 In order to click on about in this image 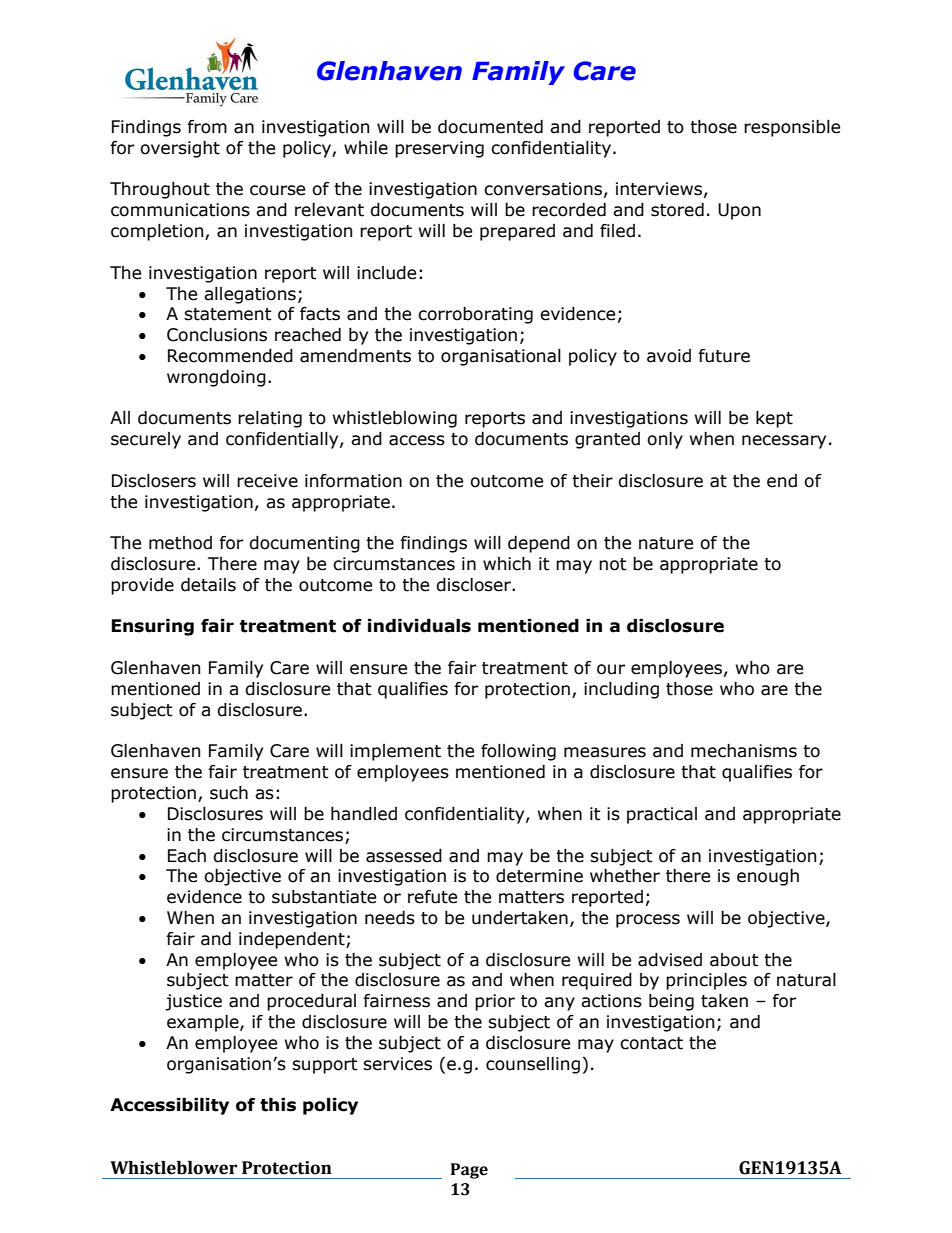, I will do `click(734, 960)`.
